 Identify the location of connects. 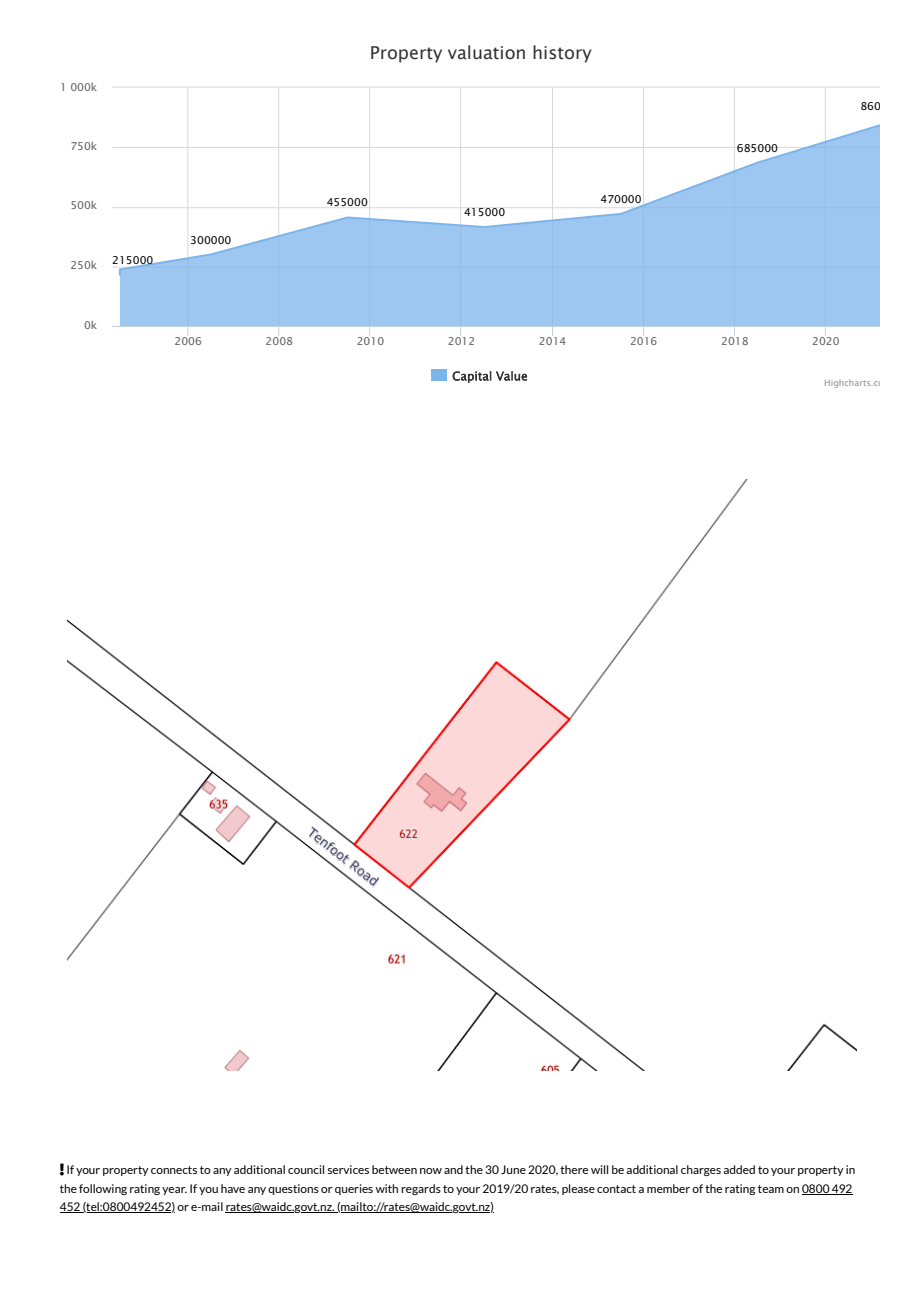
(174, 1170).
